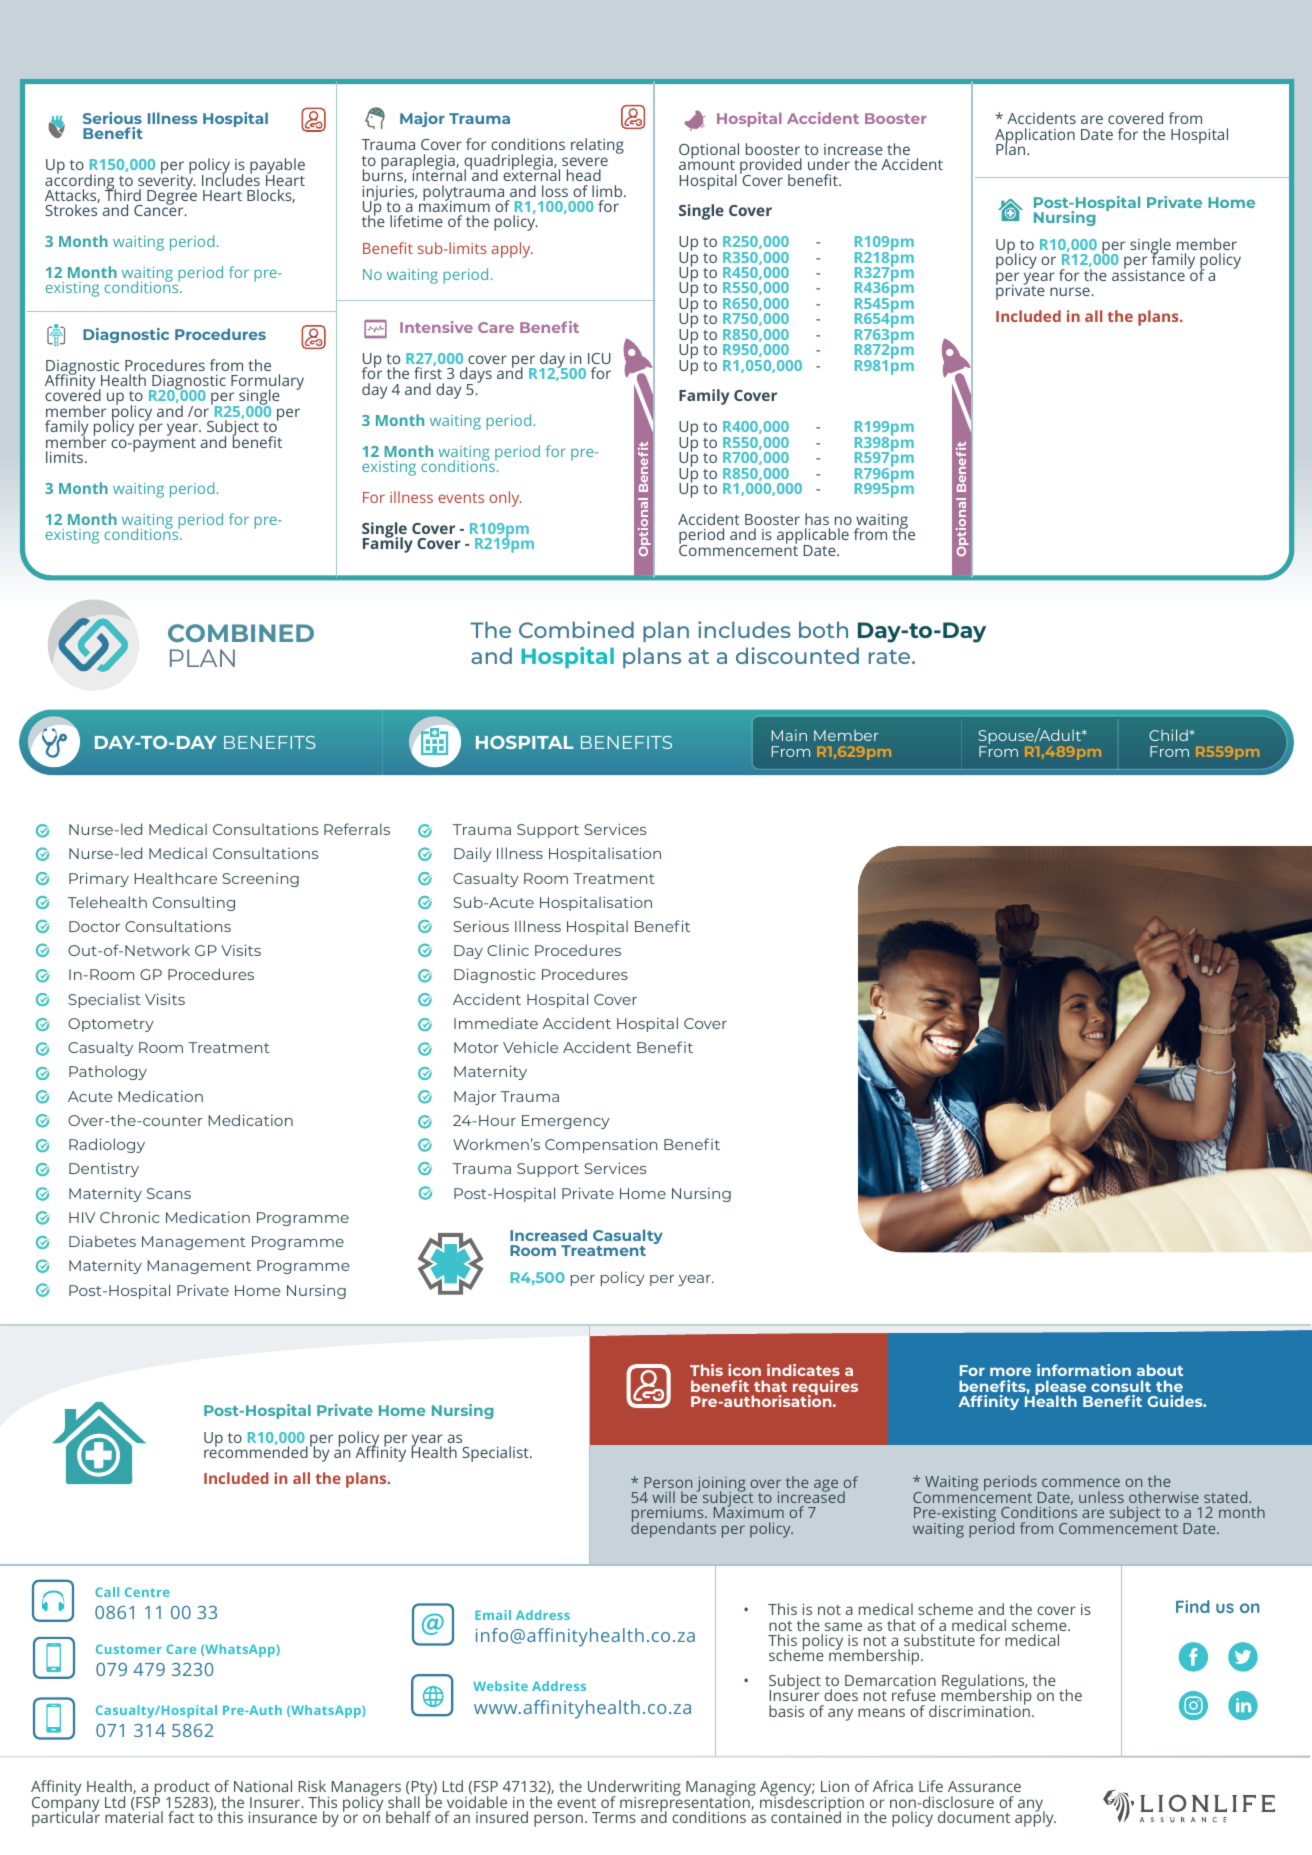 This screenshot has width=1312, height=1855. I want to click on product, so click(182, 1789).
